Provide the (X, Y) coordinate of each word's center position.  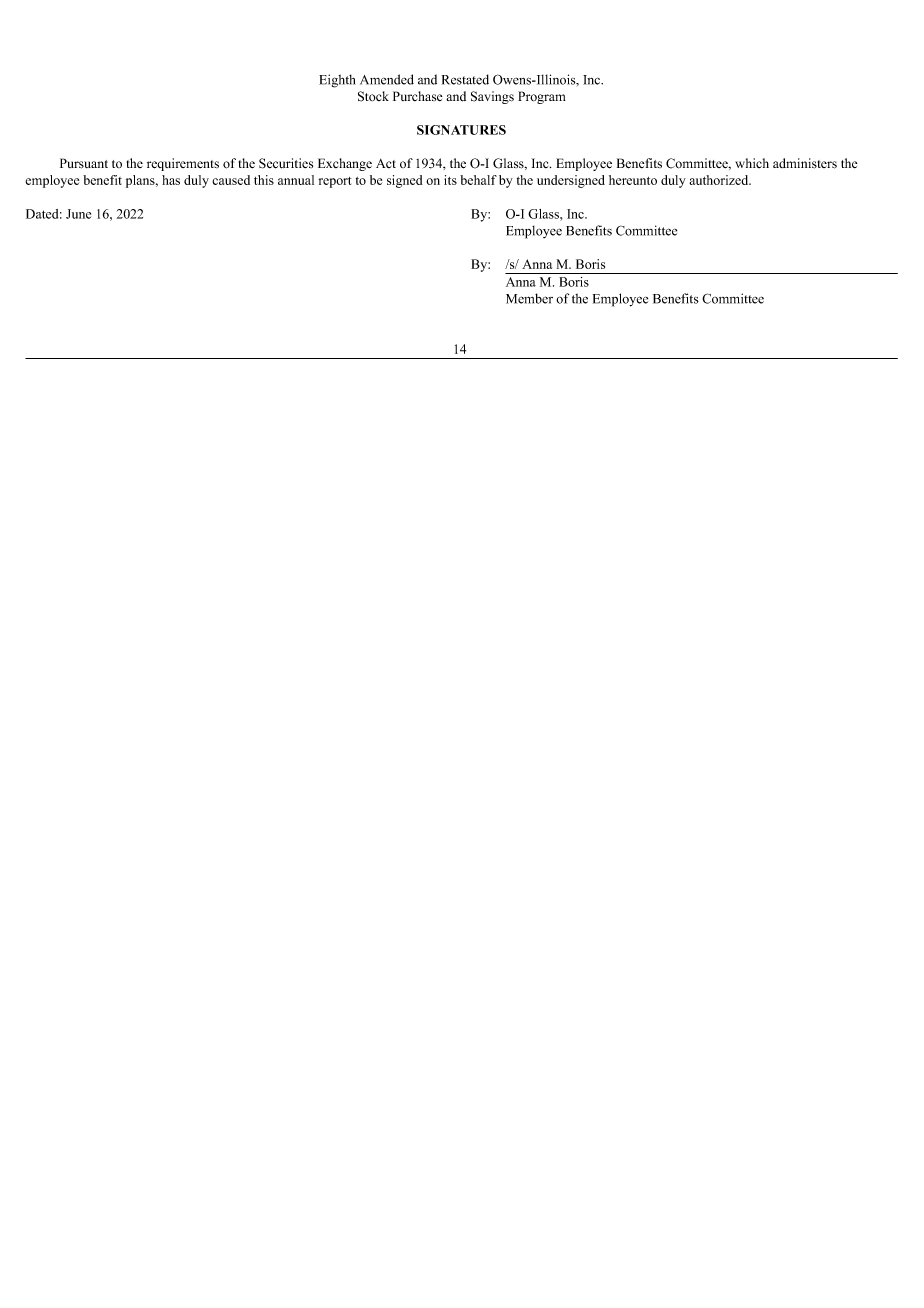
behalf (478, 180)
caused (231, 180)
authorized (720, 180)
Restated (465, 79)
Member (529, 298)
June (78, 214)
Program (542, 97)
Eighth (337, 81)
